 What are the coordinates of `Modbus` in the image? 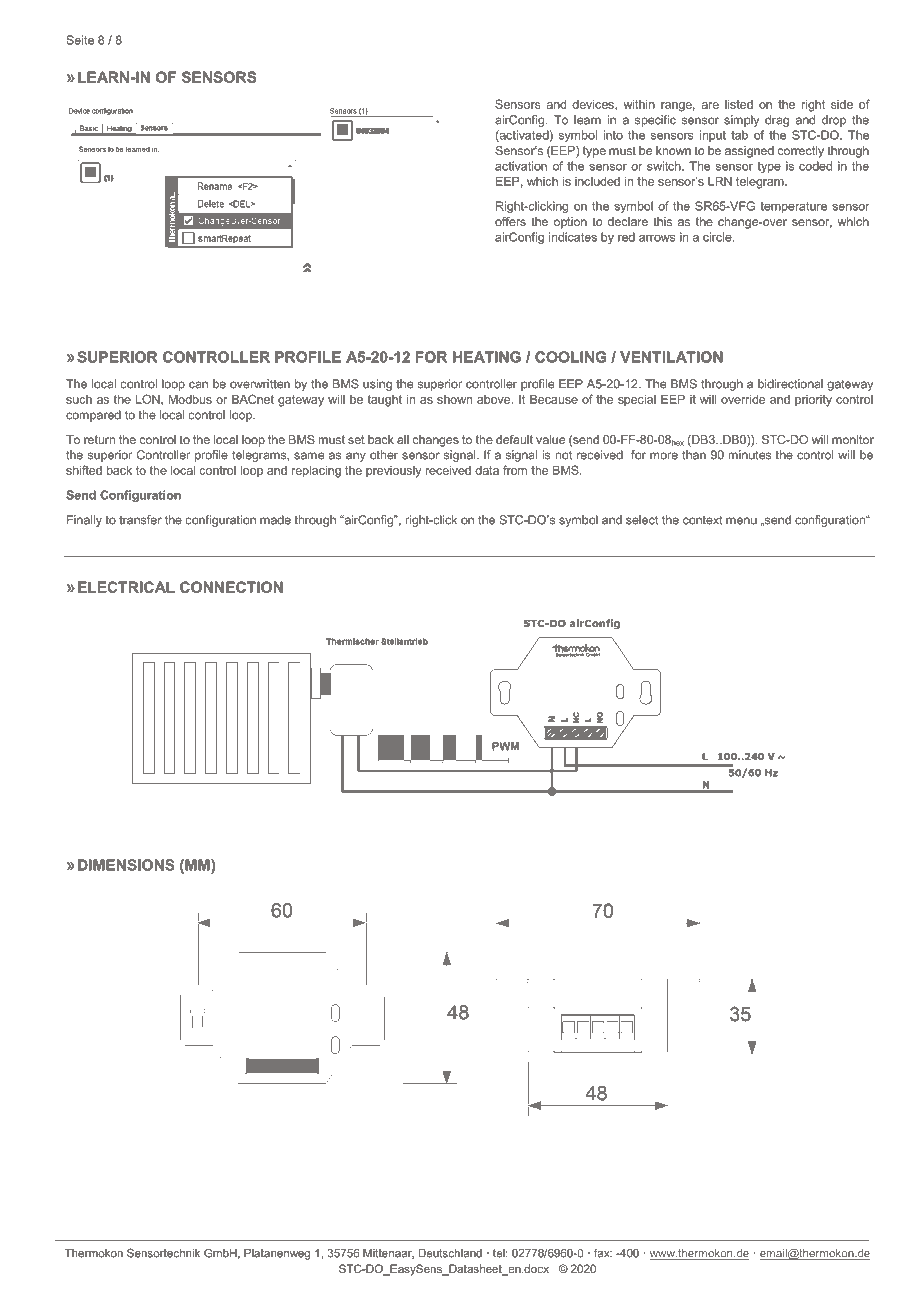 It's located at (190, 399).
